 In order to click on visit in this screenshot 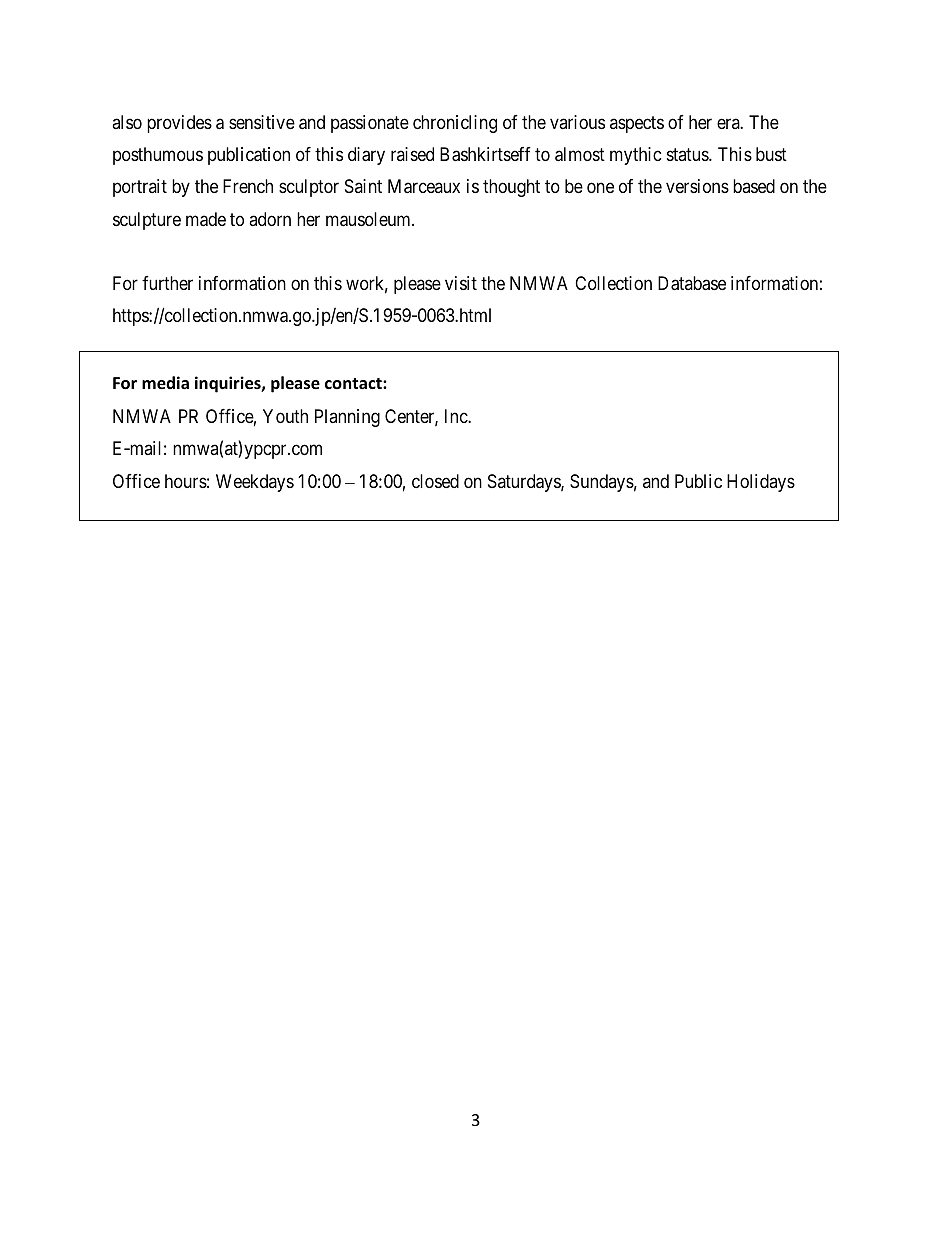, I will do `click(461, 283)`.
